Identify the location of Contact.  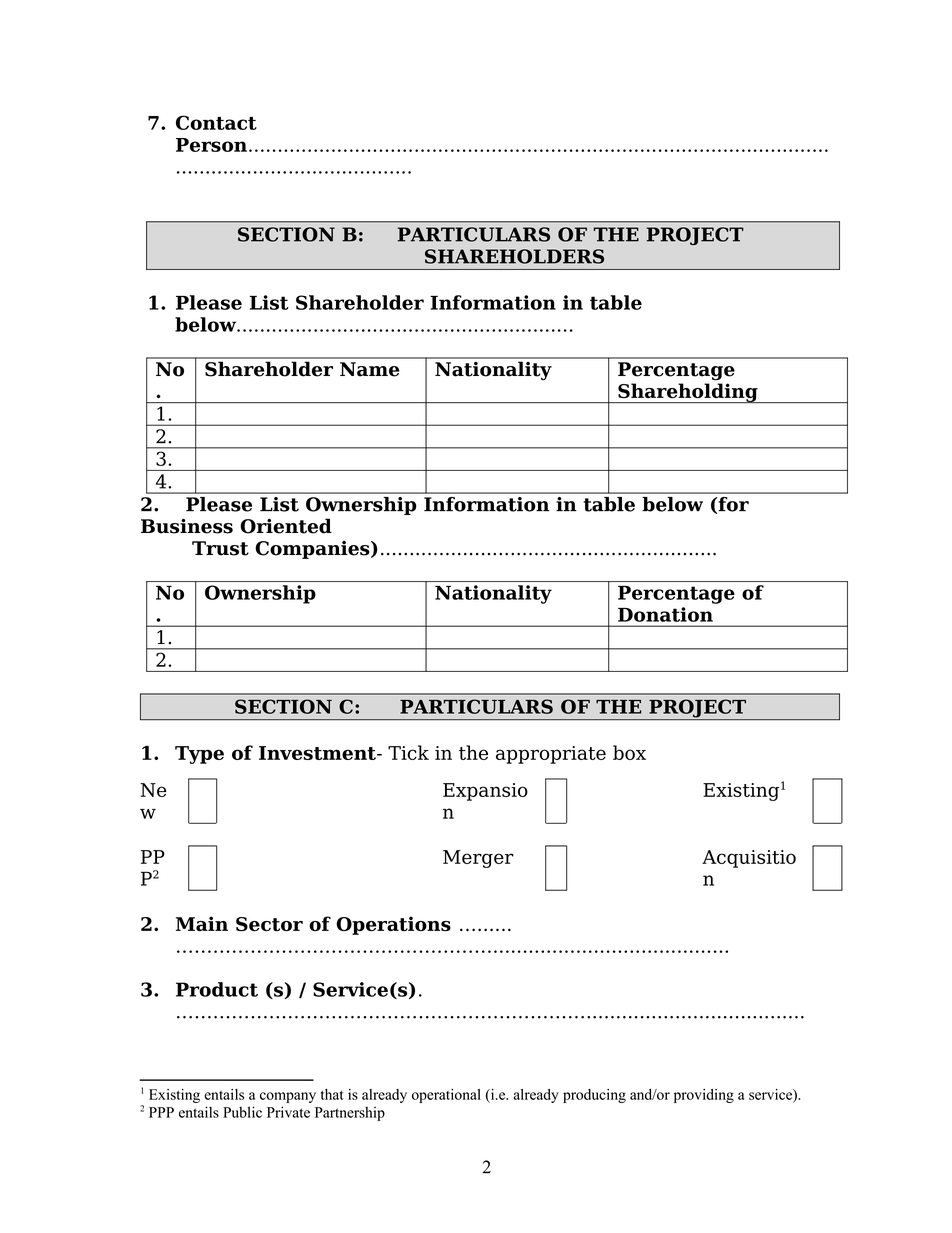
(216, 122).
